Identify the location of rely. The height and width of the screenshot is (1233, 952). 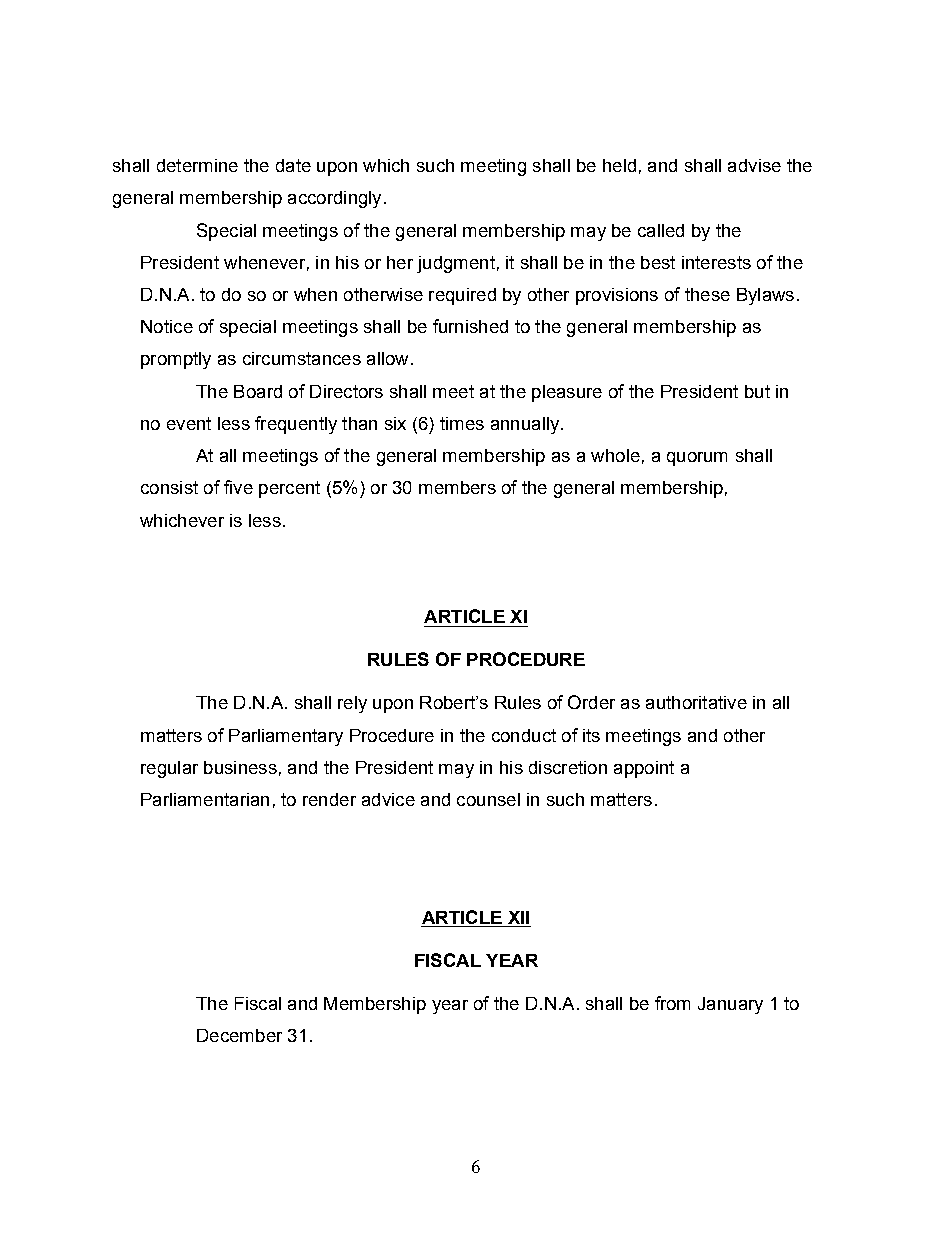
(352, 704).
